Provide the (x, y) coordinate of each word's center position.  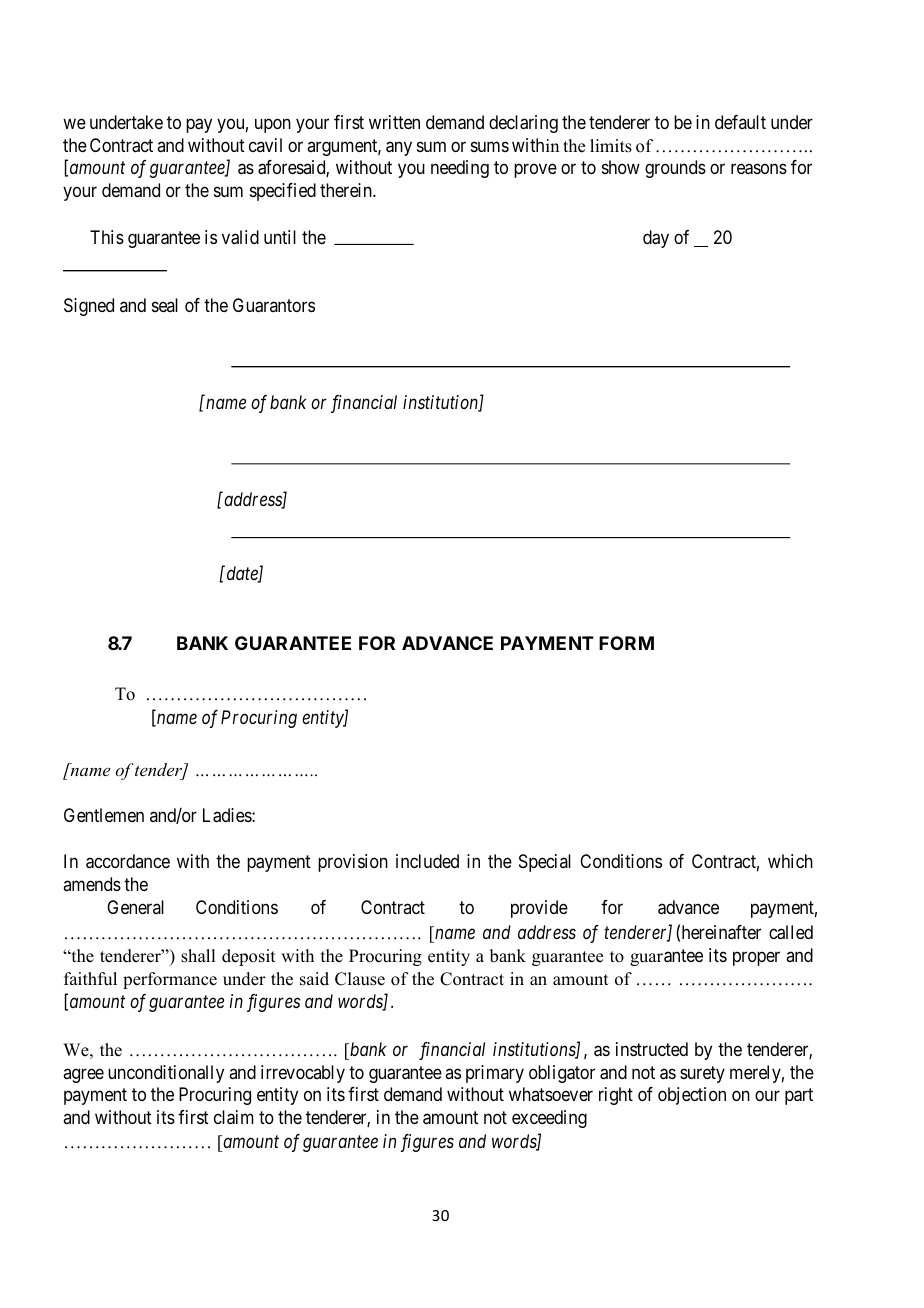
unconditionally (166, 1074)
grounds (675, 169)
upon (273, 125)
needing (460, 169)
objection (692, 1096)
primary (495, 1074)
